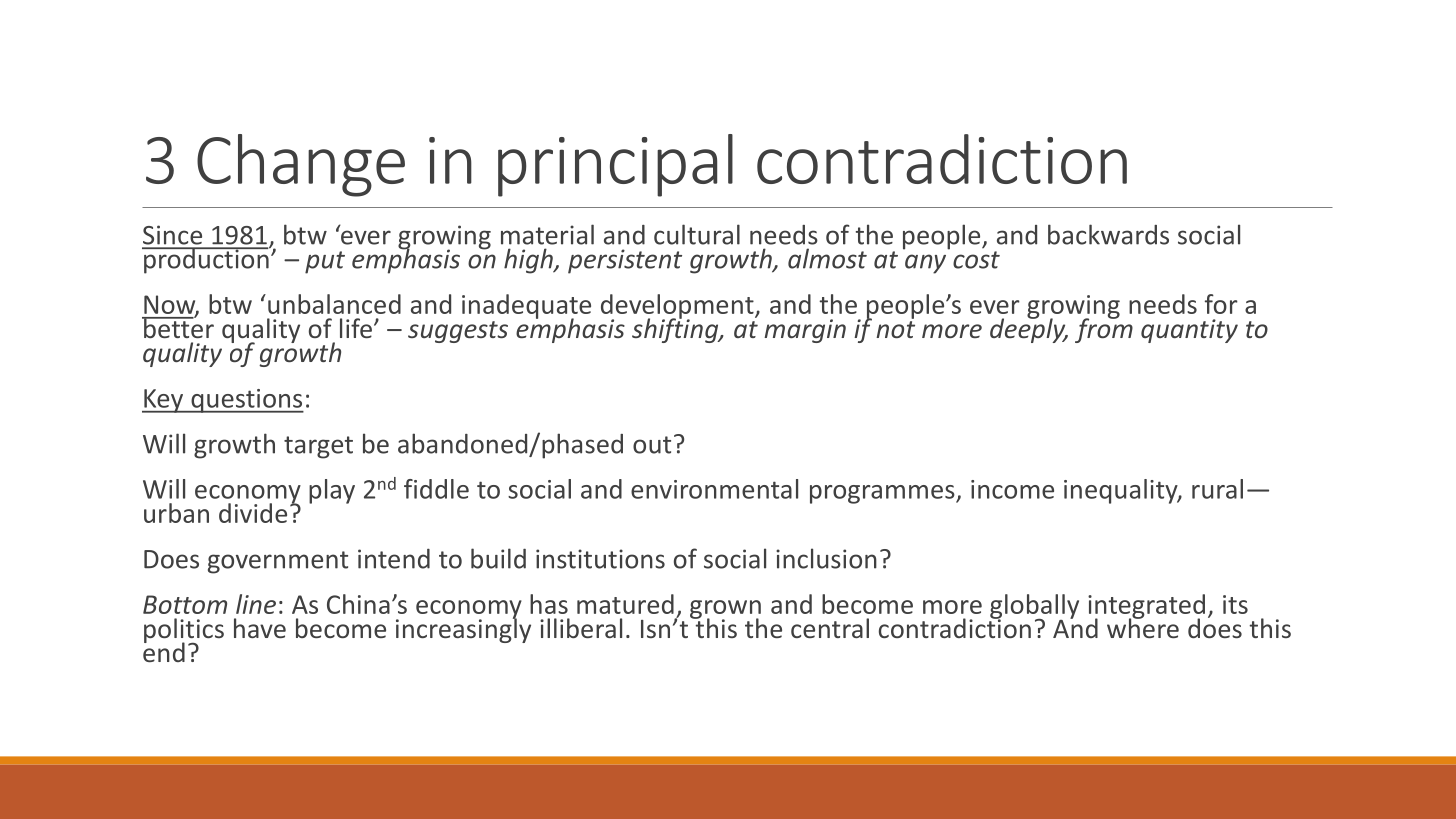 The image size is (1456, 819). What do you see at coordinates (356, 328) in the image?
I see `life` at bounding box center [356, 328].
